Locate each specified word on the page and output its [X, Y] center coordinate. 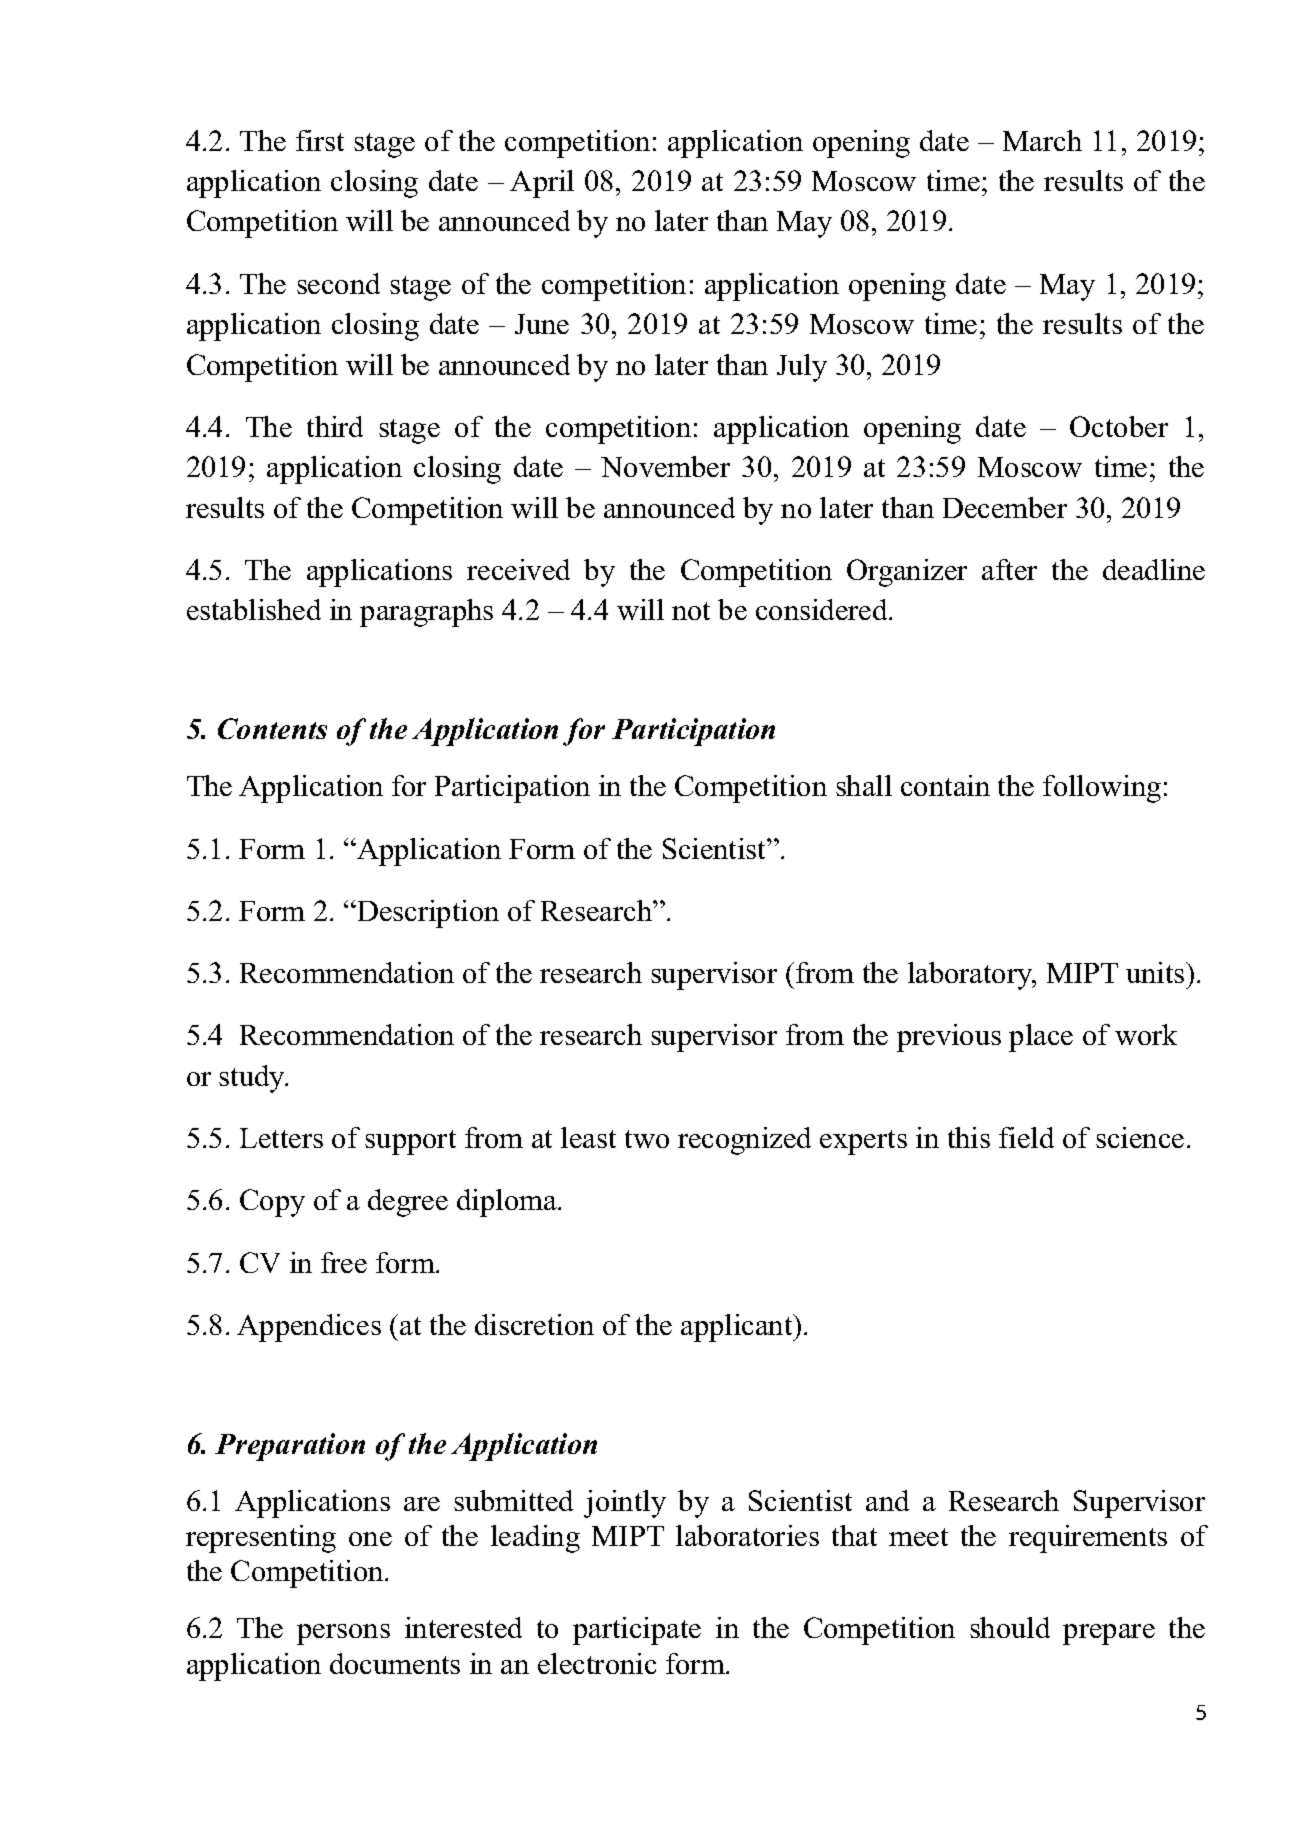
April [542, 184]
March [1042, 140]
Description [427, 914]
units [1156, 972]
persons [343, 1634]
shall [864, 785]
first [320, 140]
